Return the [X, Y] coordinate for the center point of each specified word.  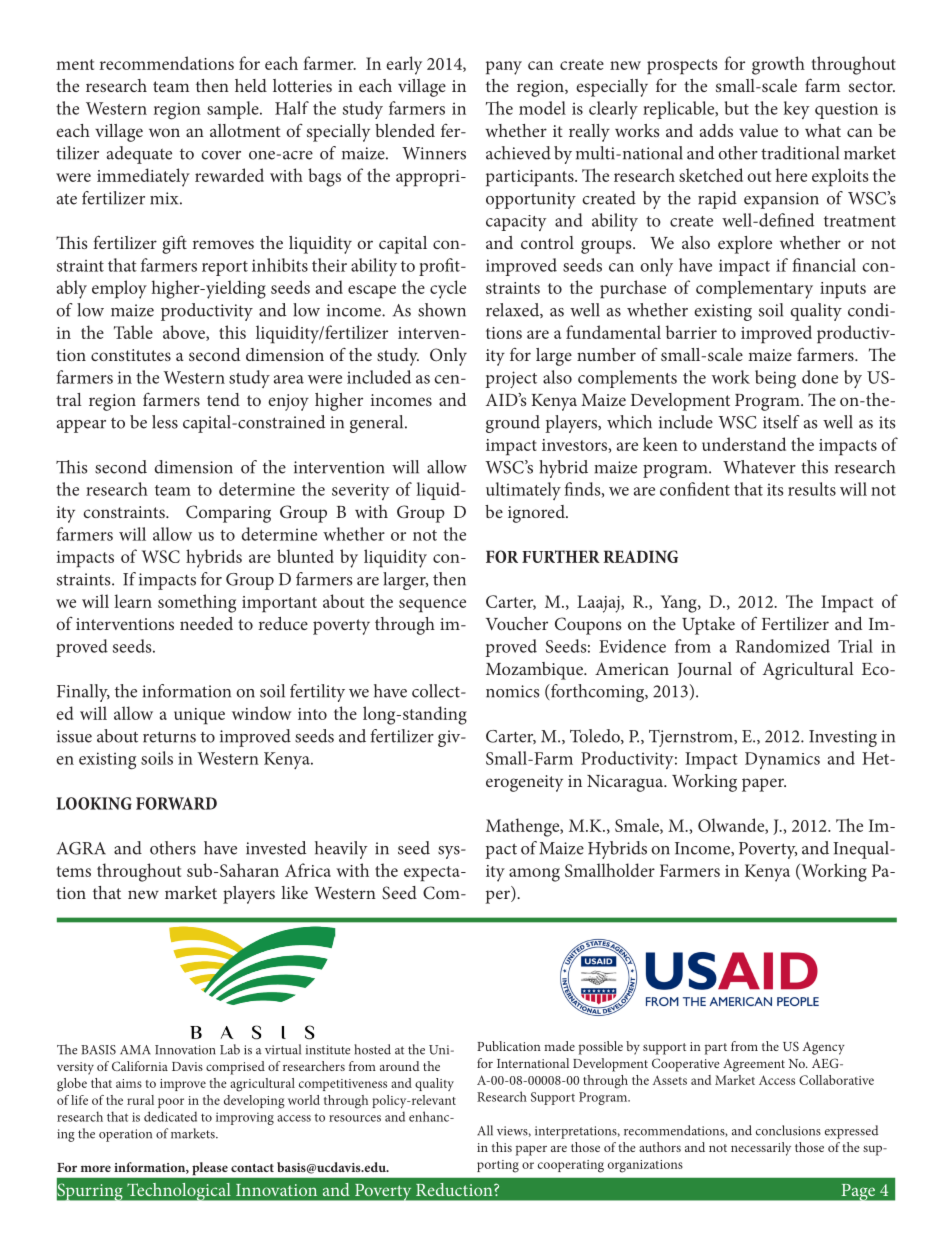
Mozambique [535, 671]
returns [169, 737]
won [164, 132]
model [542, 108]
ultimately [523, 491]
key [796, 110]
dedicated [170, 1116]
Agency [823, 1048]
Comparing [228, 514]
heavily [341, 850]
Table [133, 332]
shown [442, 310]
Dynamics [782, 760]
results [812, 489]
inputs [843, 290]
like [294, 892]
